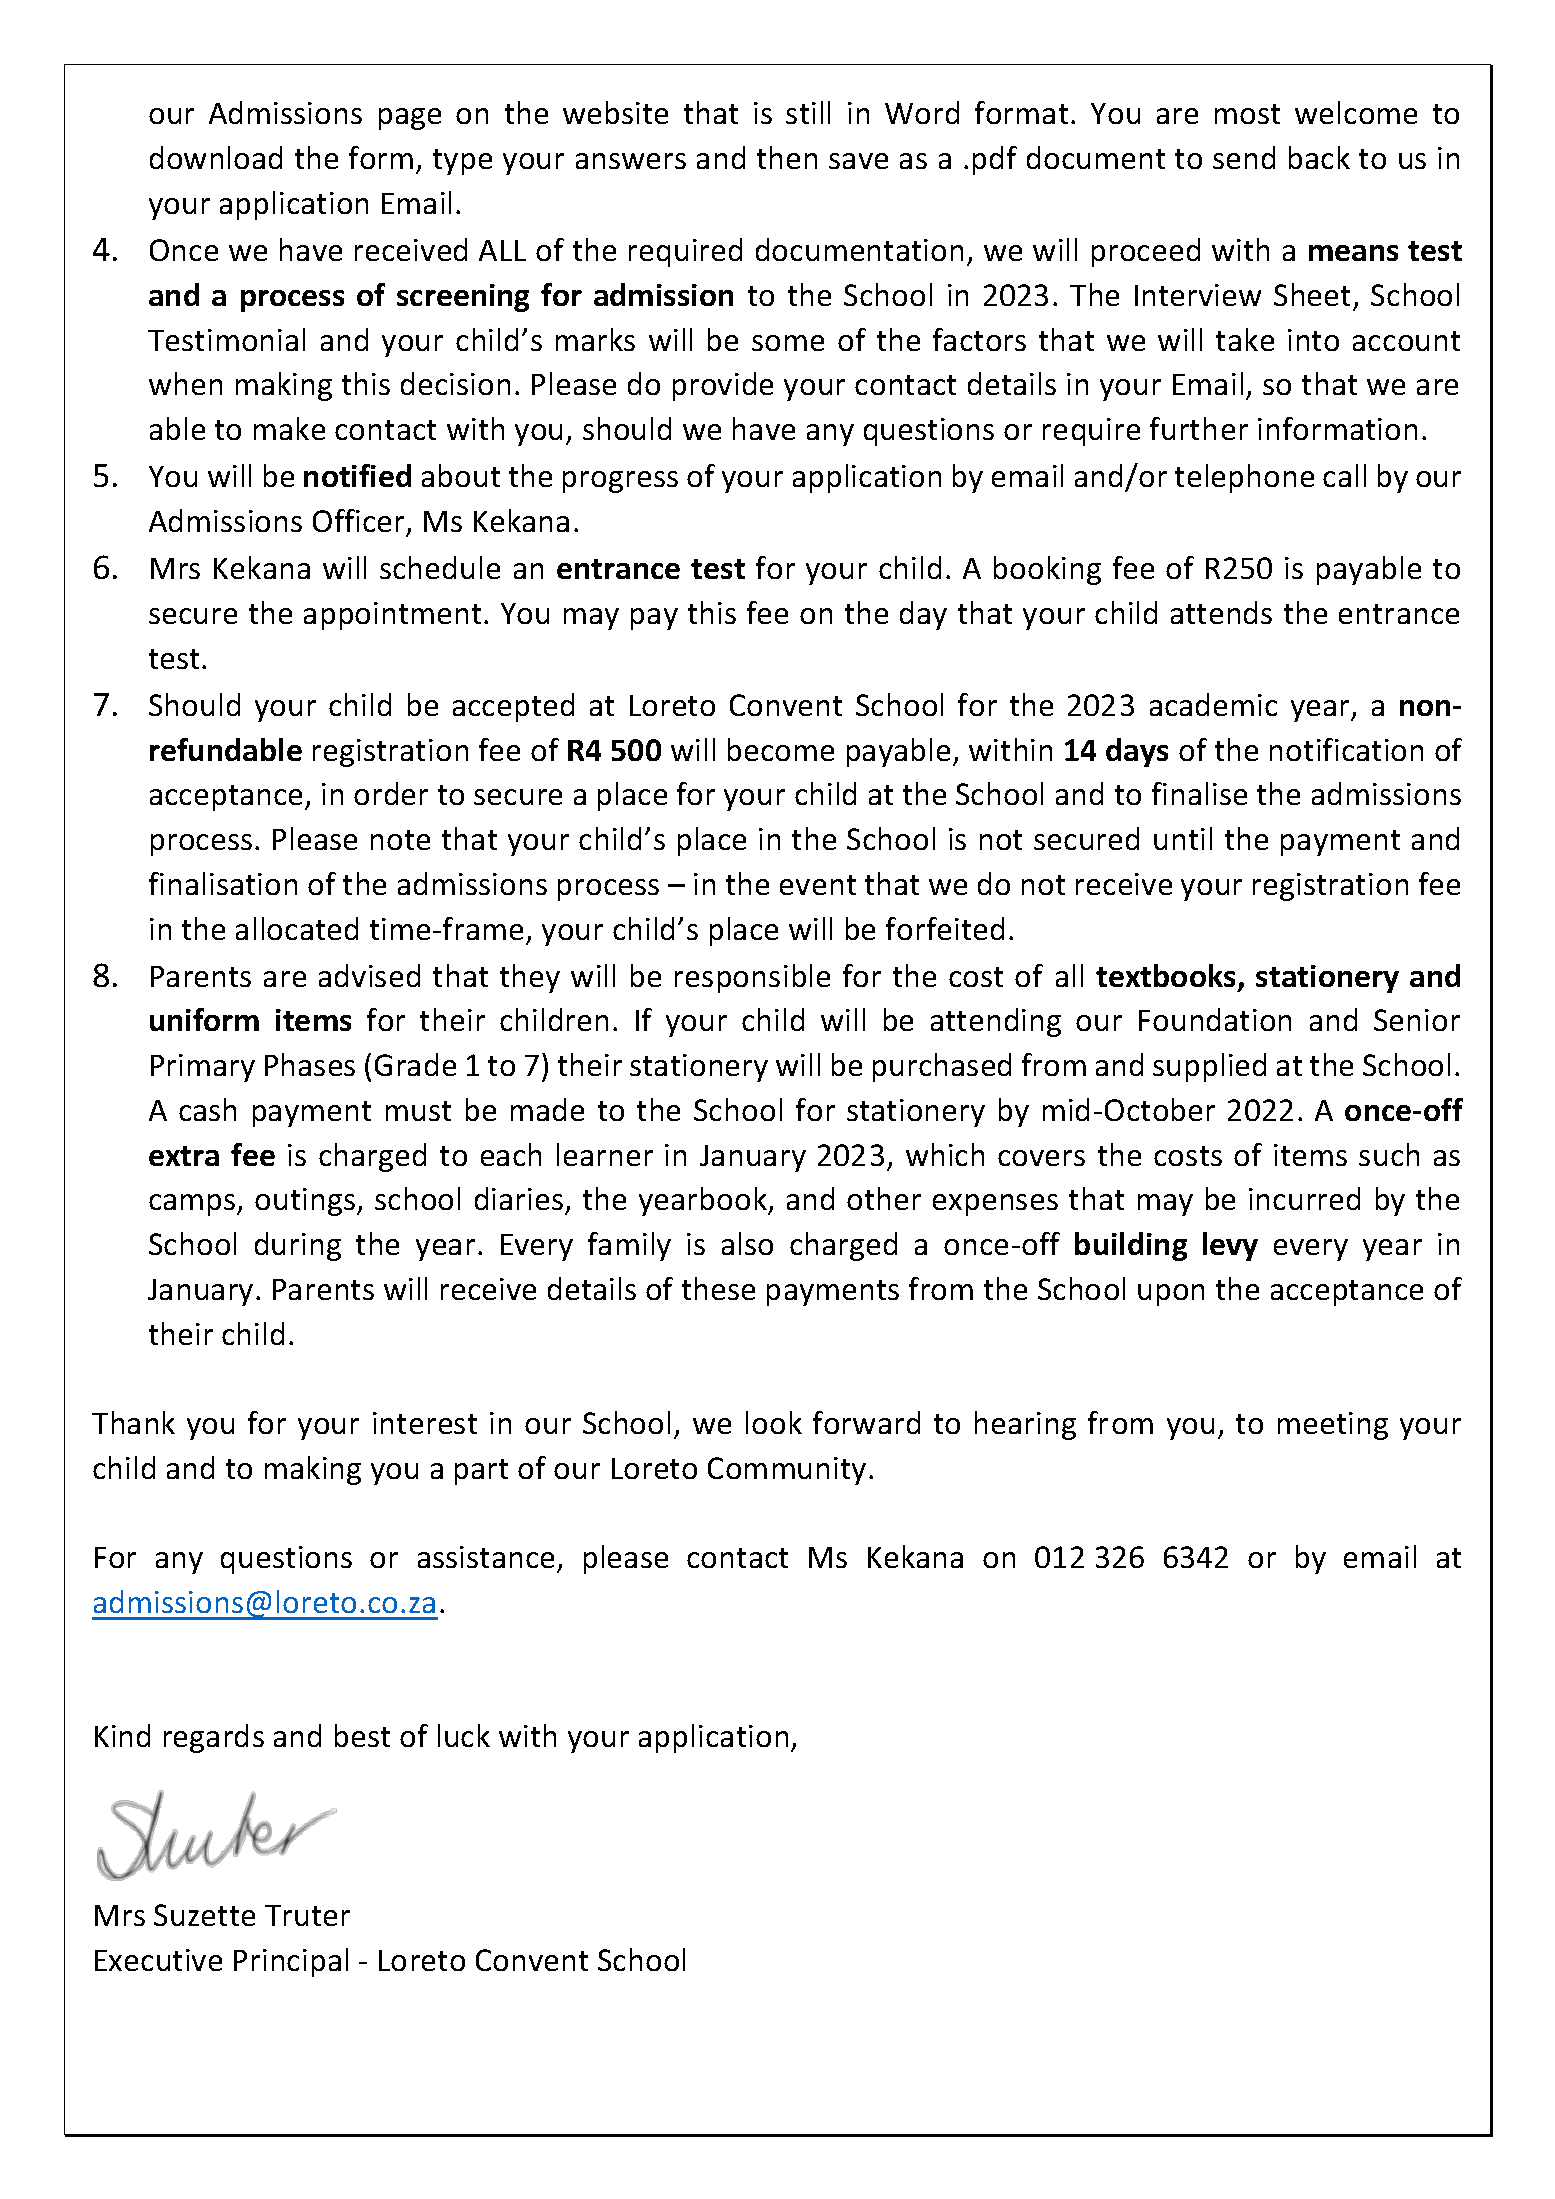 The height and width of the screenshot is (2199, 1555). I want to click on send, so click(1244, 157).
